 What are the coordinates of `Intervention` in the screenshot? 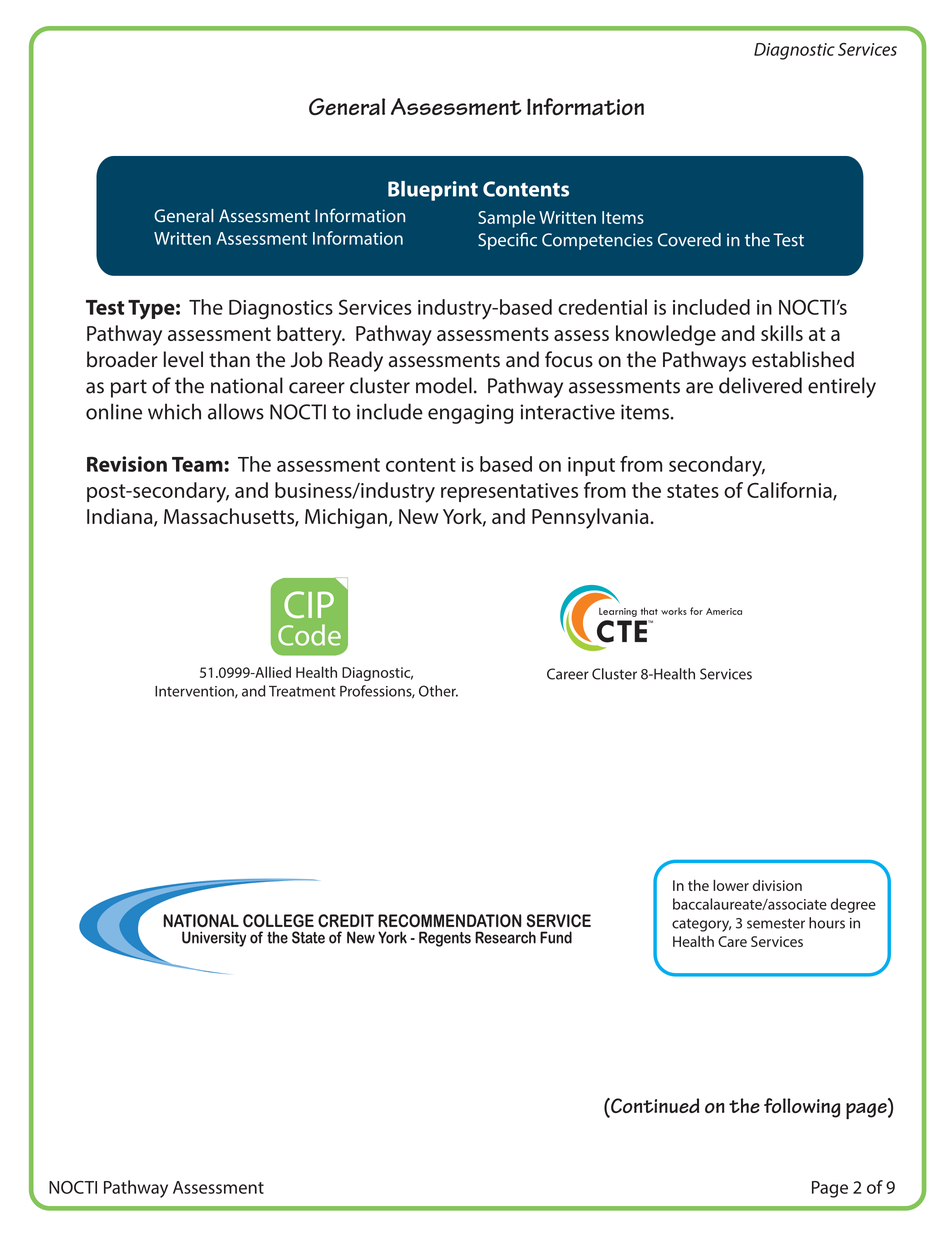 It's located at (195, 692).
